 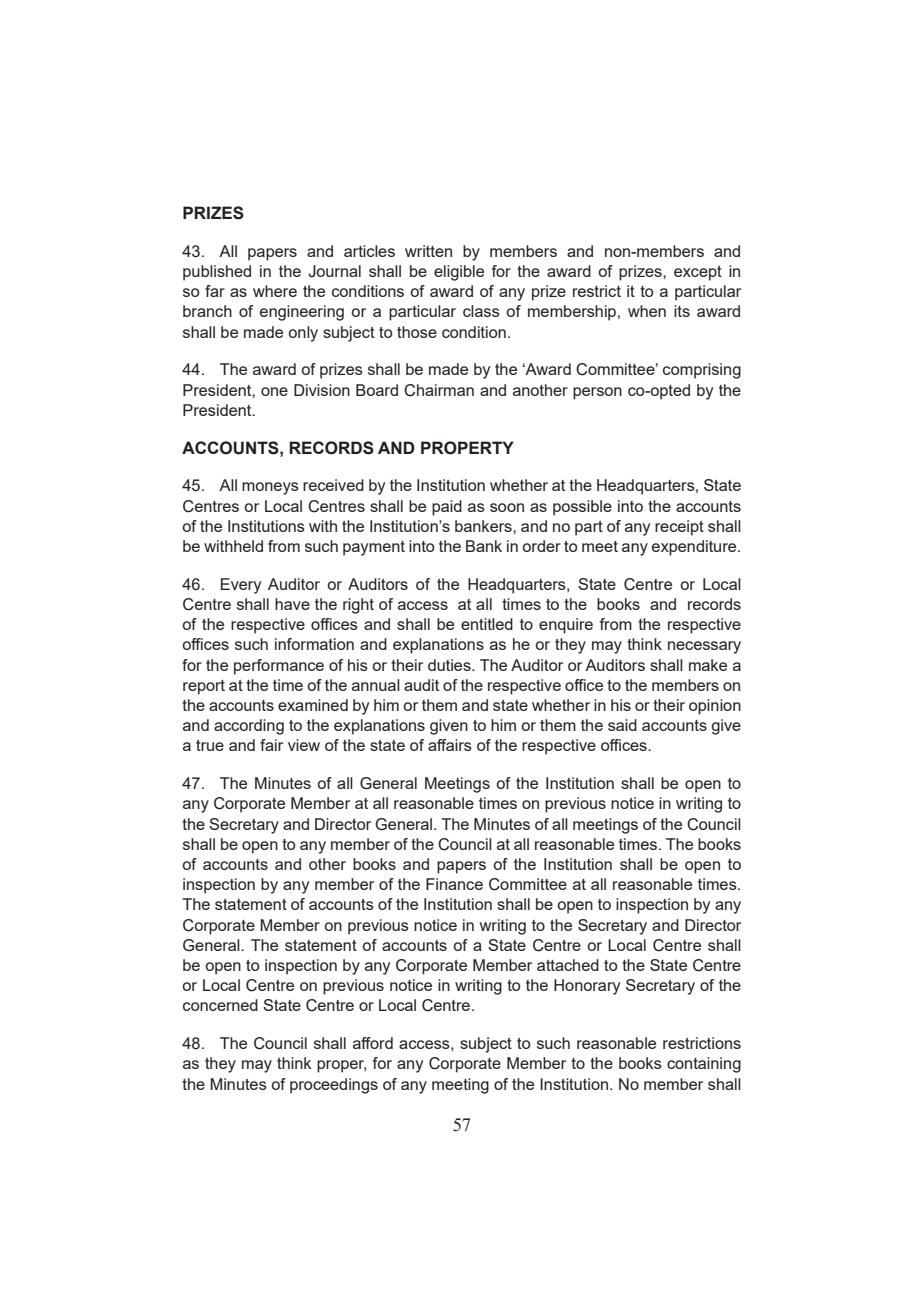 What do you see at coordinates (373, 1043) in the image?
I see `afford` at bounding box center [373, 1043].
